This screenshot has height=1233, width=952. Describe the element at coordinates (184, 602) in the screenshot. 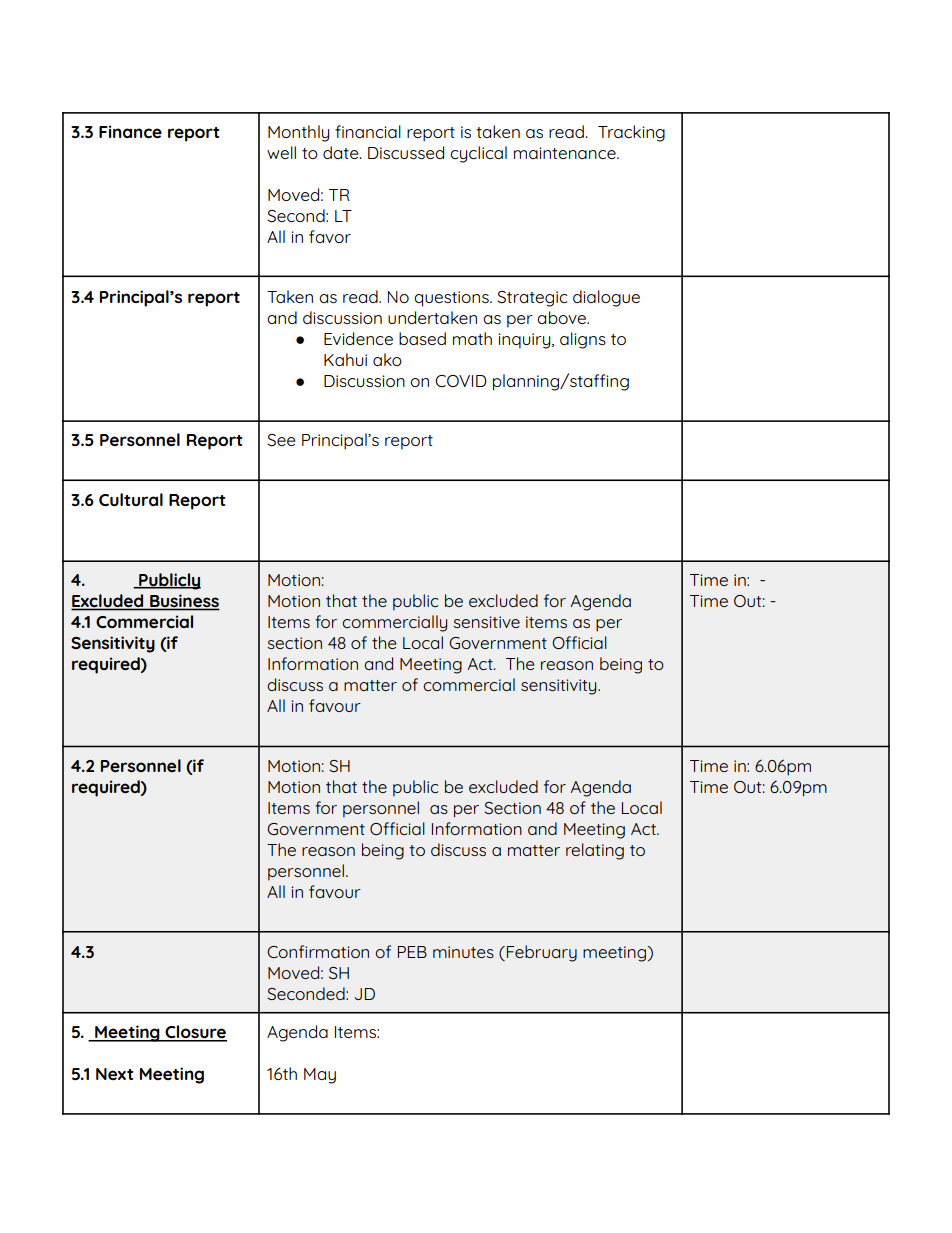

I see `Business` at that location.
